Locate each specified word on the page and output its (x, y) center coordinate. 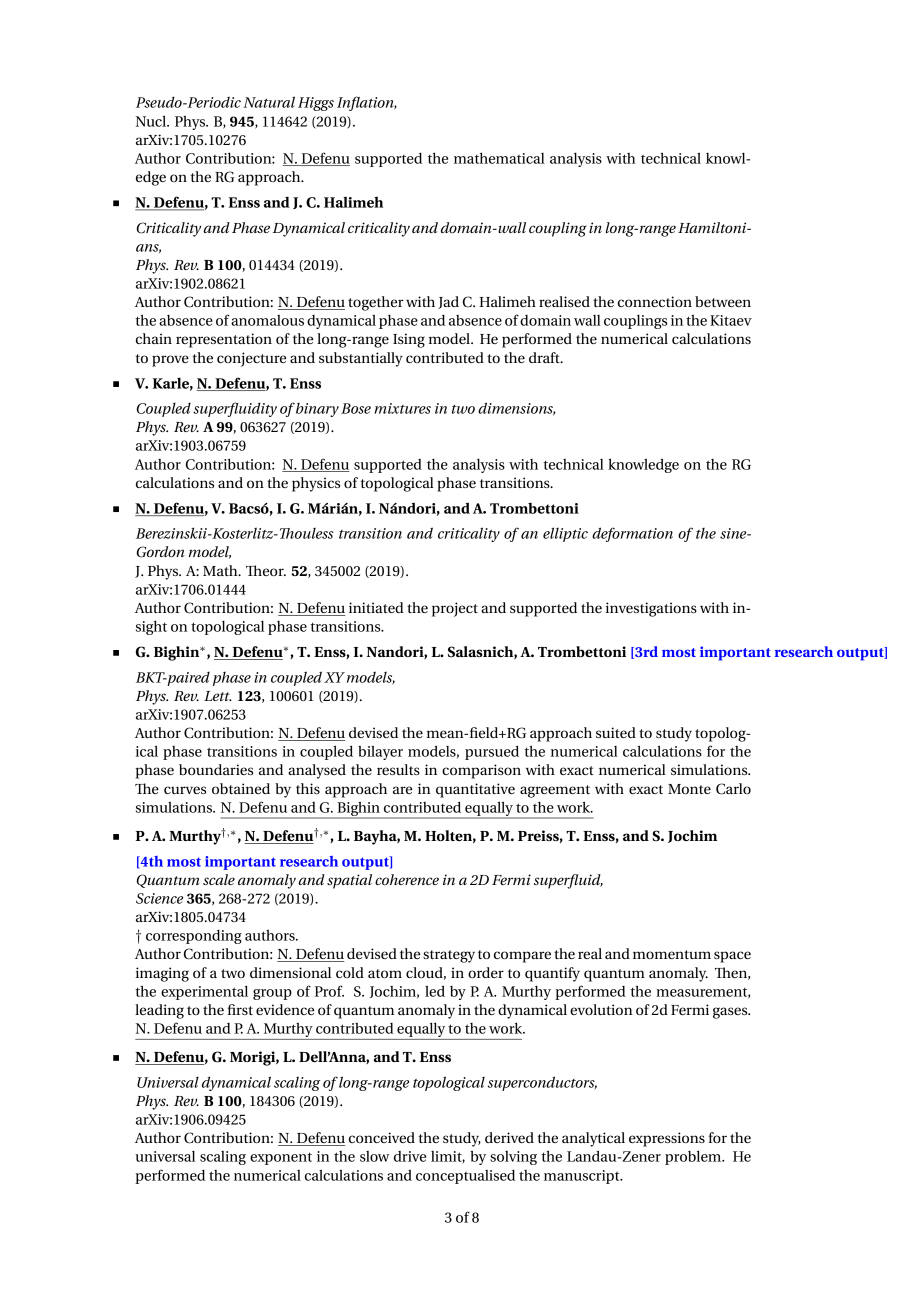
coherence (407, 879)
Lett (218, 696)
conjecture (251, 359)
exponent (281, 1158)
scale (219, 879)
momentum (672, 954)
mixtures (402, 408)
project (455, 609)
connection (655, 301)
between (723, 301)
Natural (269, 102)
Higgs (316, 104)
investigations (651, 609)
